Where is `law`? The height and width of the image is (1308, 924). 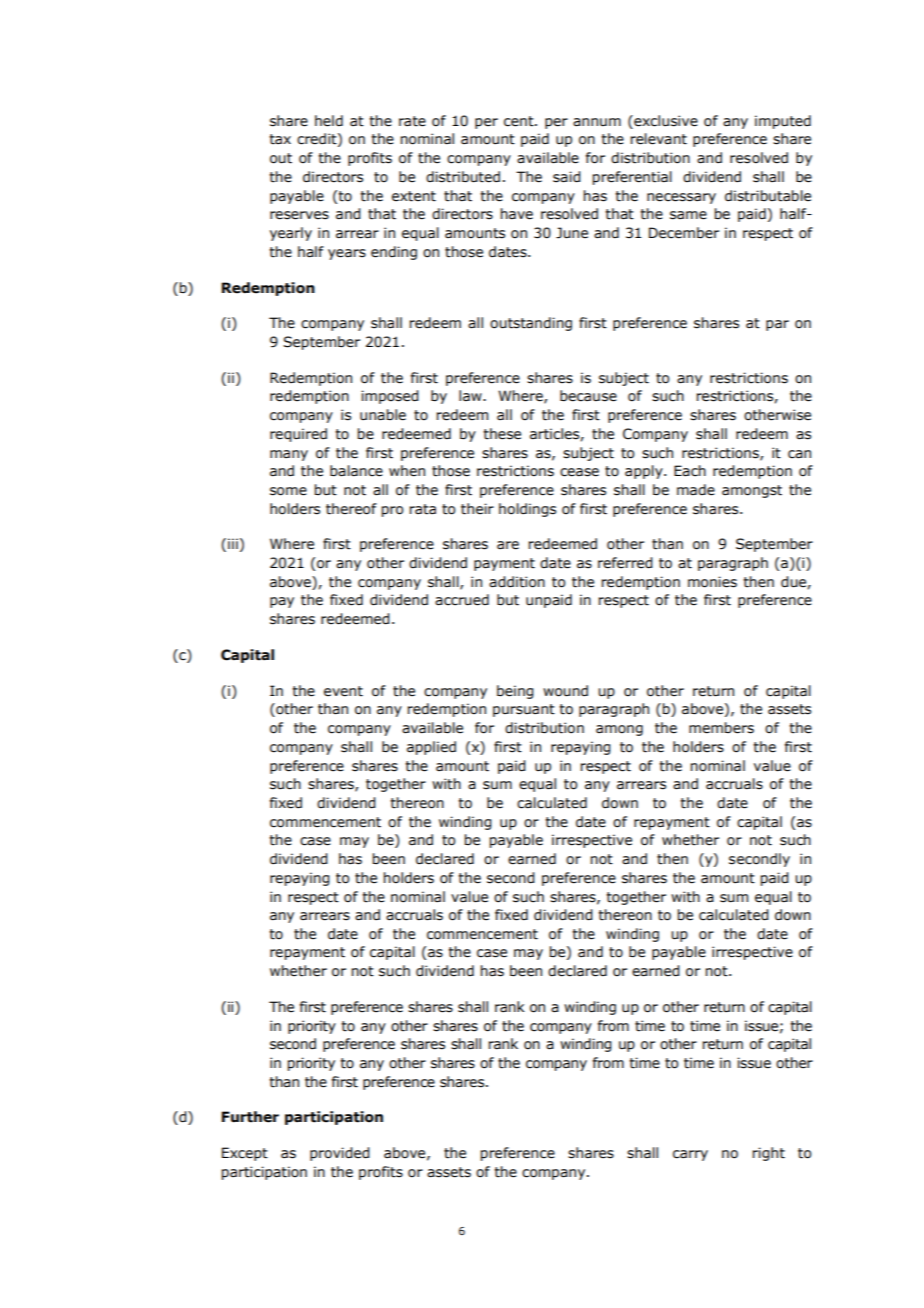
law is located at coordinates (471, 396).
